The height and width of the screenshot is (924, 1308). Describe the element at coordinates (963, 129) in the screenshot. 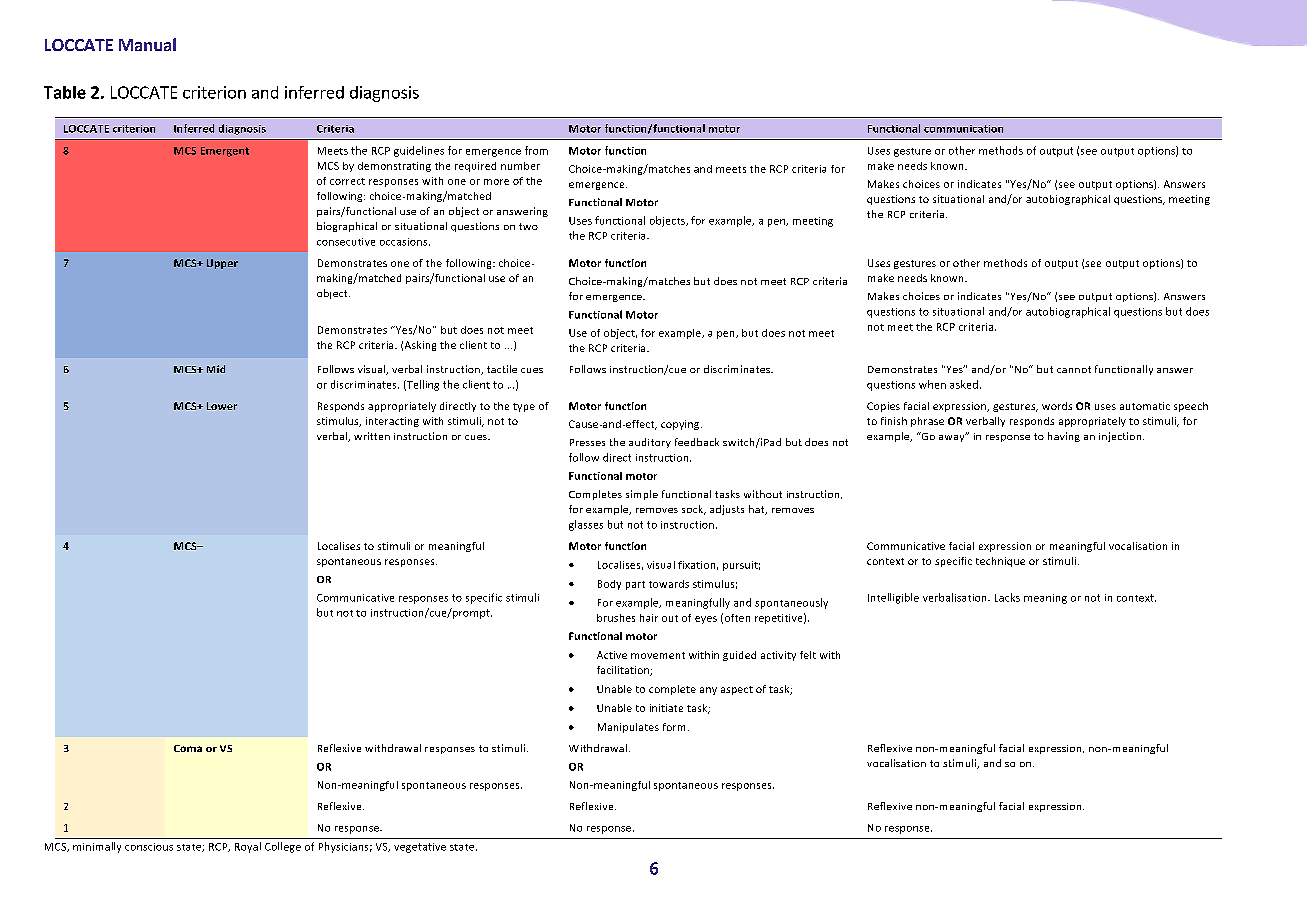

I see `communication` at that location.
